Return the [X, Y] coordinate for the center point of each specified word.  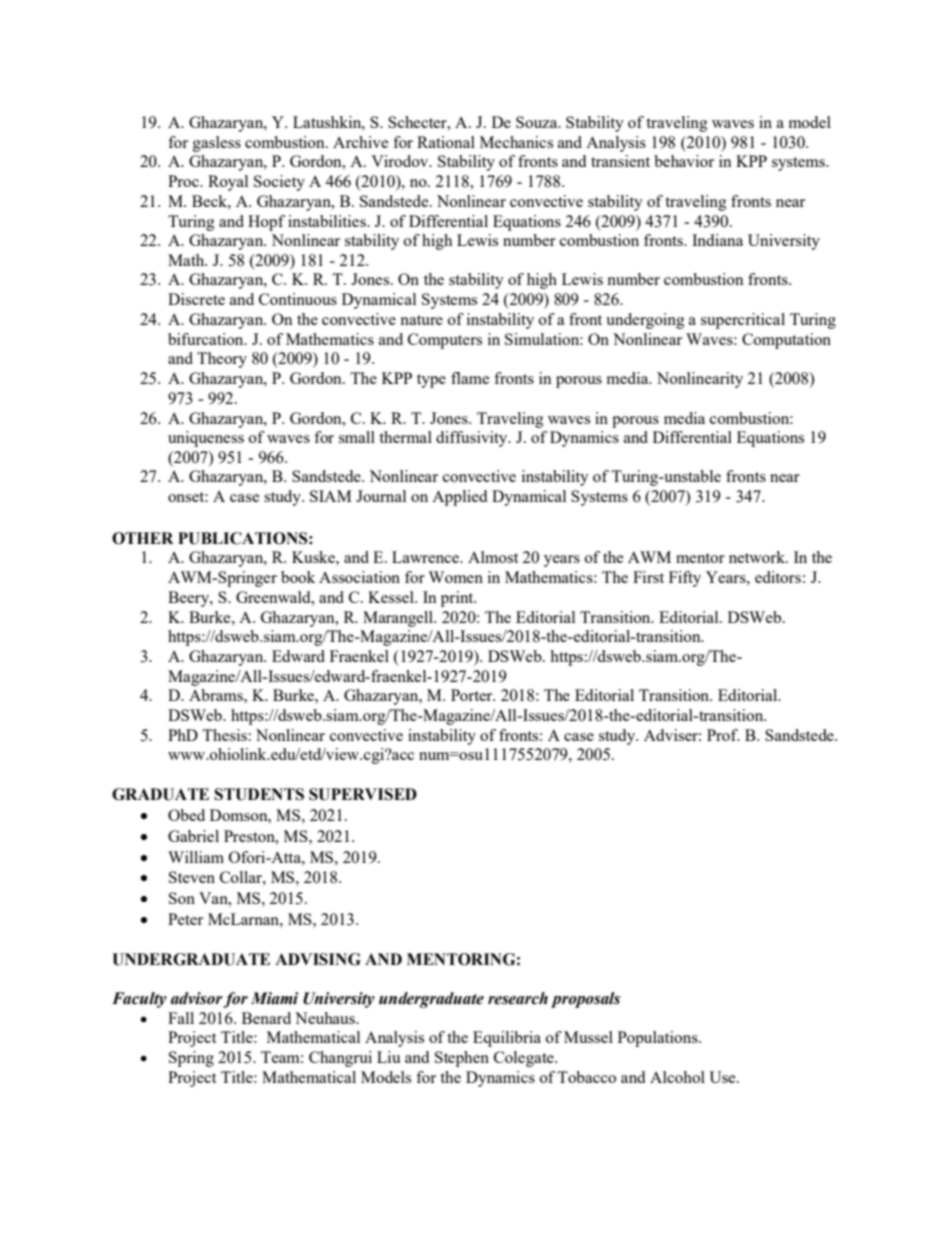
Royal [228, 183]
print [458, 599]
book [298, 577]
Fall [181, 1018]
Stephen [462, 1059]
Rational [446, 142]
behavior [684, 161]
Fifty [685, 579]
